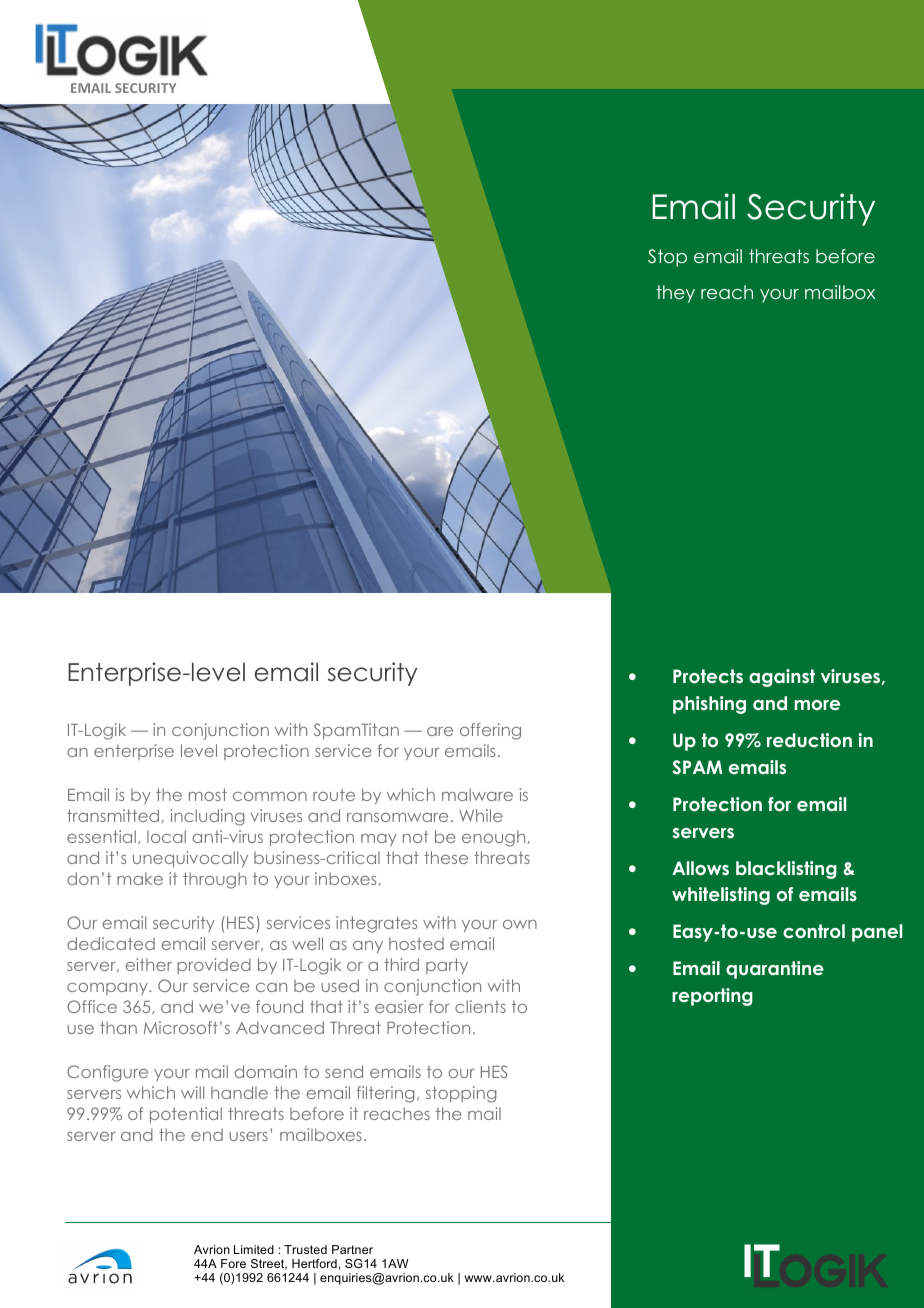 Image resolution: width=924 pixels, height=1308 pixels. Describe the element at coordinates (477, 794) in the page. I see `malware` at that location.
